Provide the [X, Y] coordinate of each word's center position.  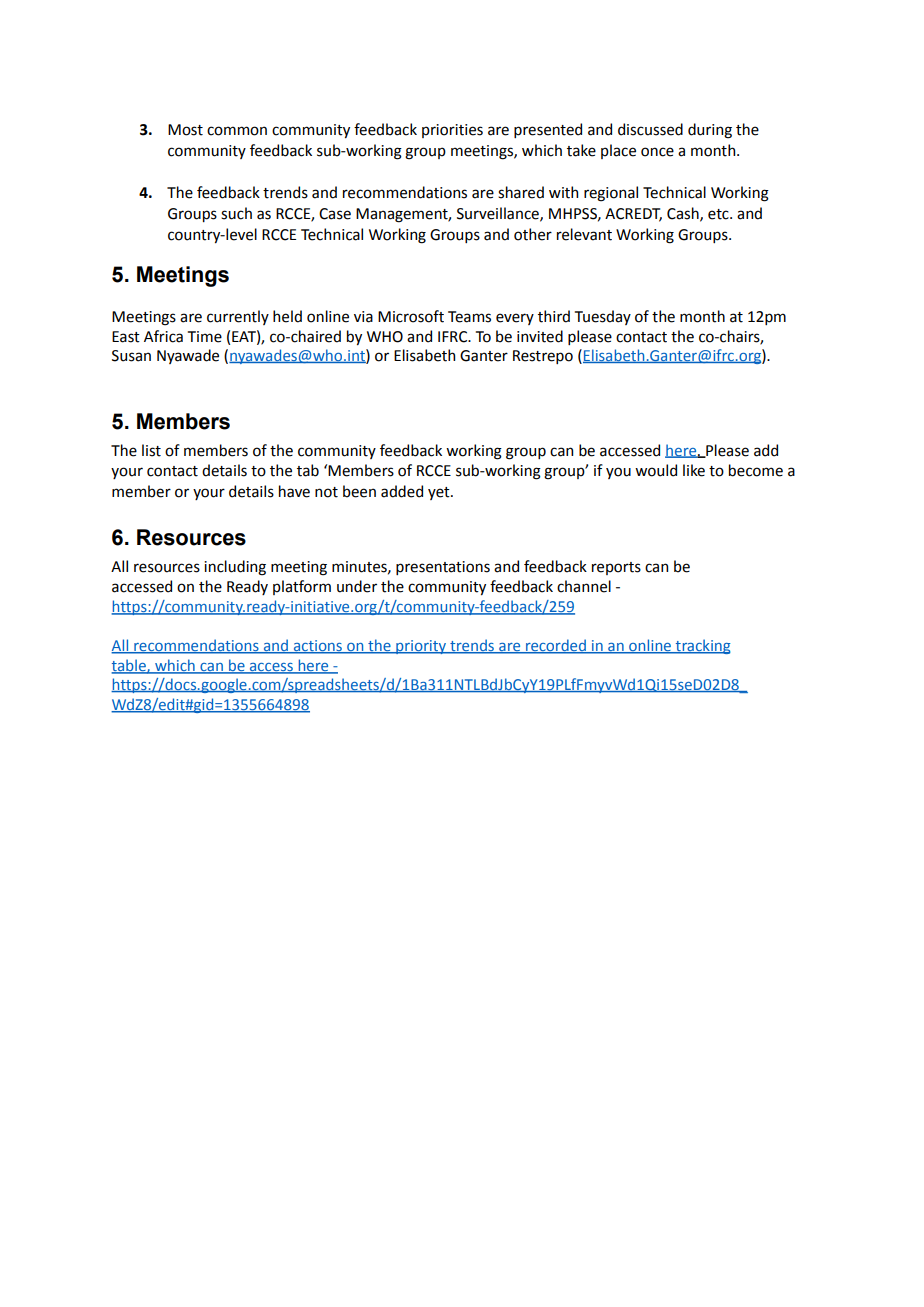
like [694, 470]
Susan [131, 356]
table [129, 666]
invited [540, 336]
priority [421, 647]
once [657, 152]
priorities [452, 131]
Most [185, 130]
